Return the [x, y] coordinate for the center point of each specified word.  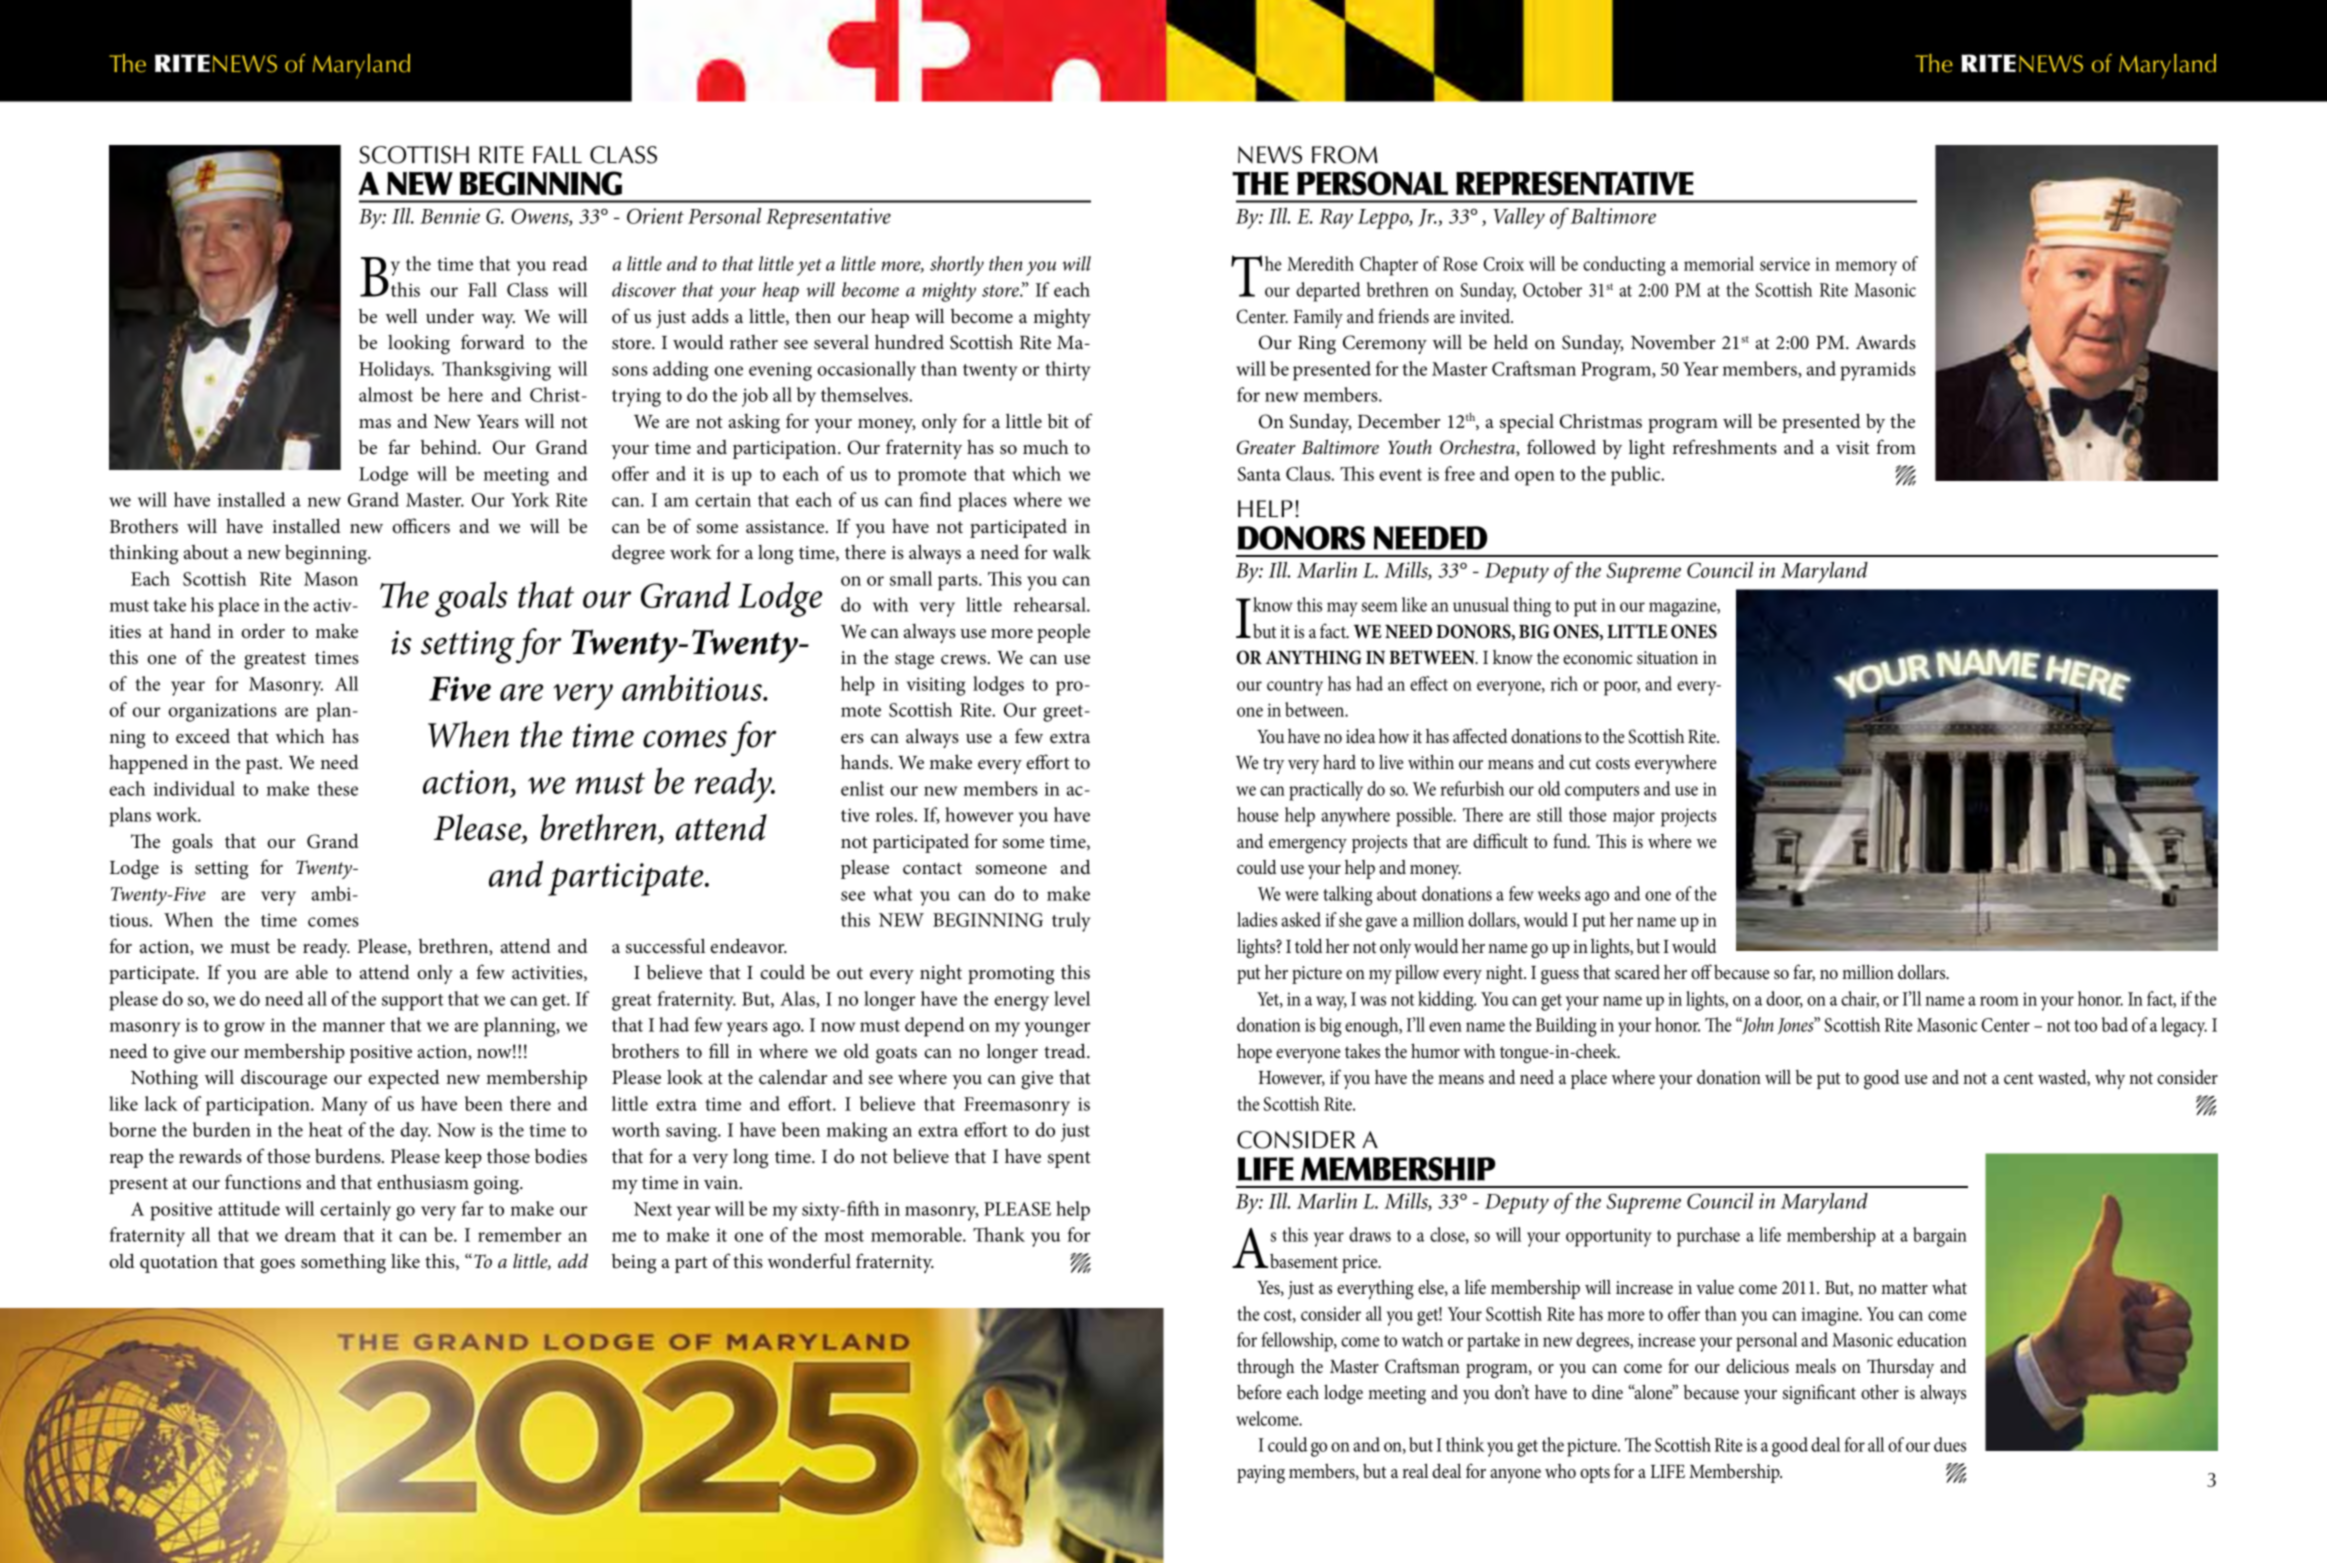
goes [277, 1266]
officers [421, 526]
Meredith [1320, 263]
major [1634, 817]
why [2110, 1079]
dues [1950, 1444]
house [1258, 814]
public [1637, 476]
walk [1072, 551]
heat [326, 1129]
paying [1261, 1474]
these [337, 788]
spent [1069, 1159]
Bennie [450, 216]
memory [1866, 268]
